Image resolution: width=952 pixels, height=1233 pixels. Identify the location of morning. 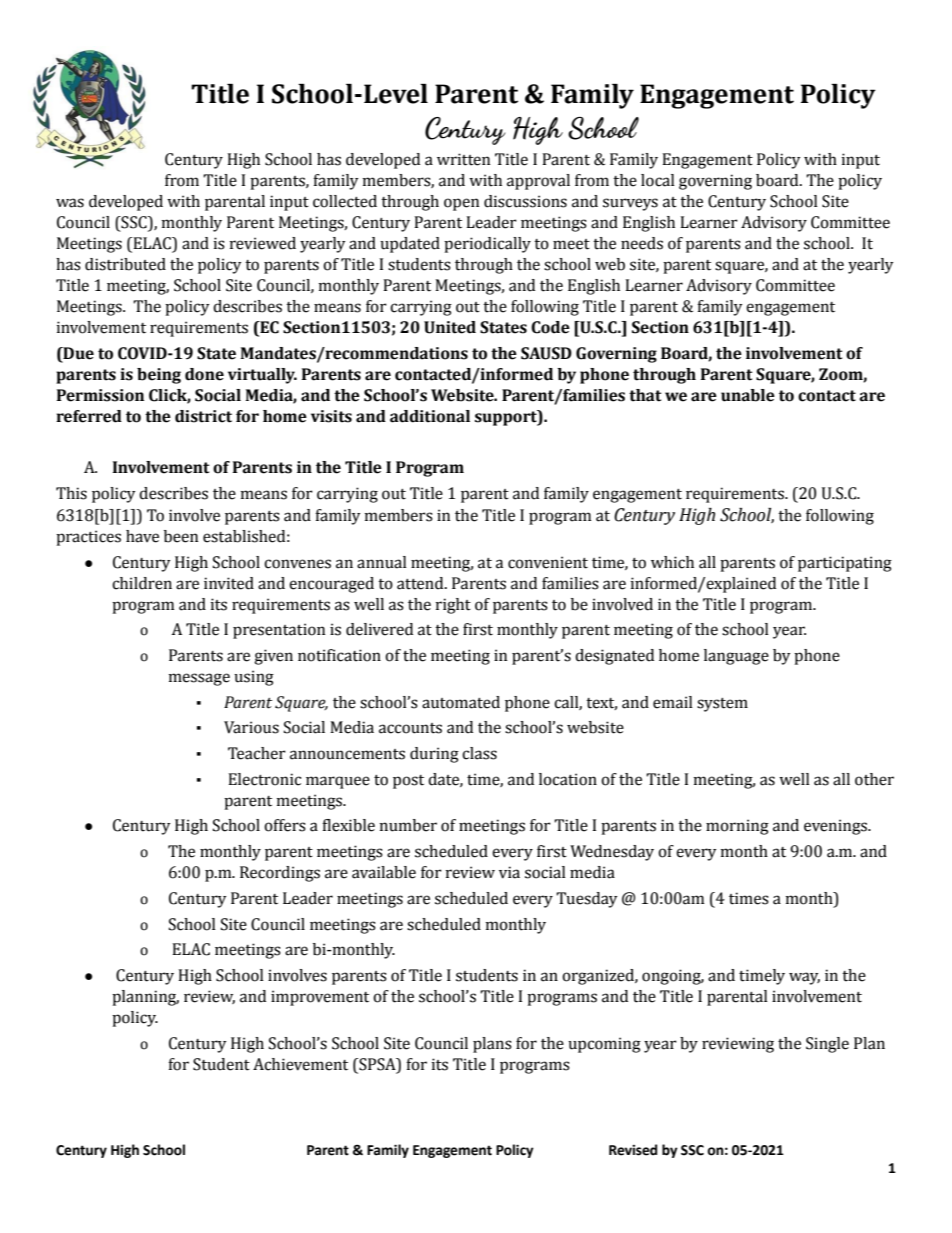
(737, 827).
